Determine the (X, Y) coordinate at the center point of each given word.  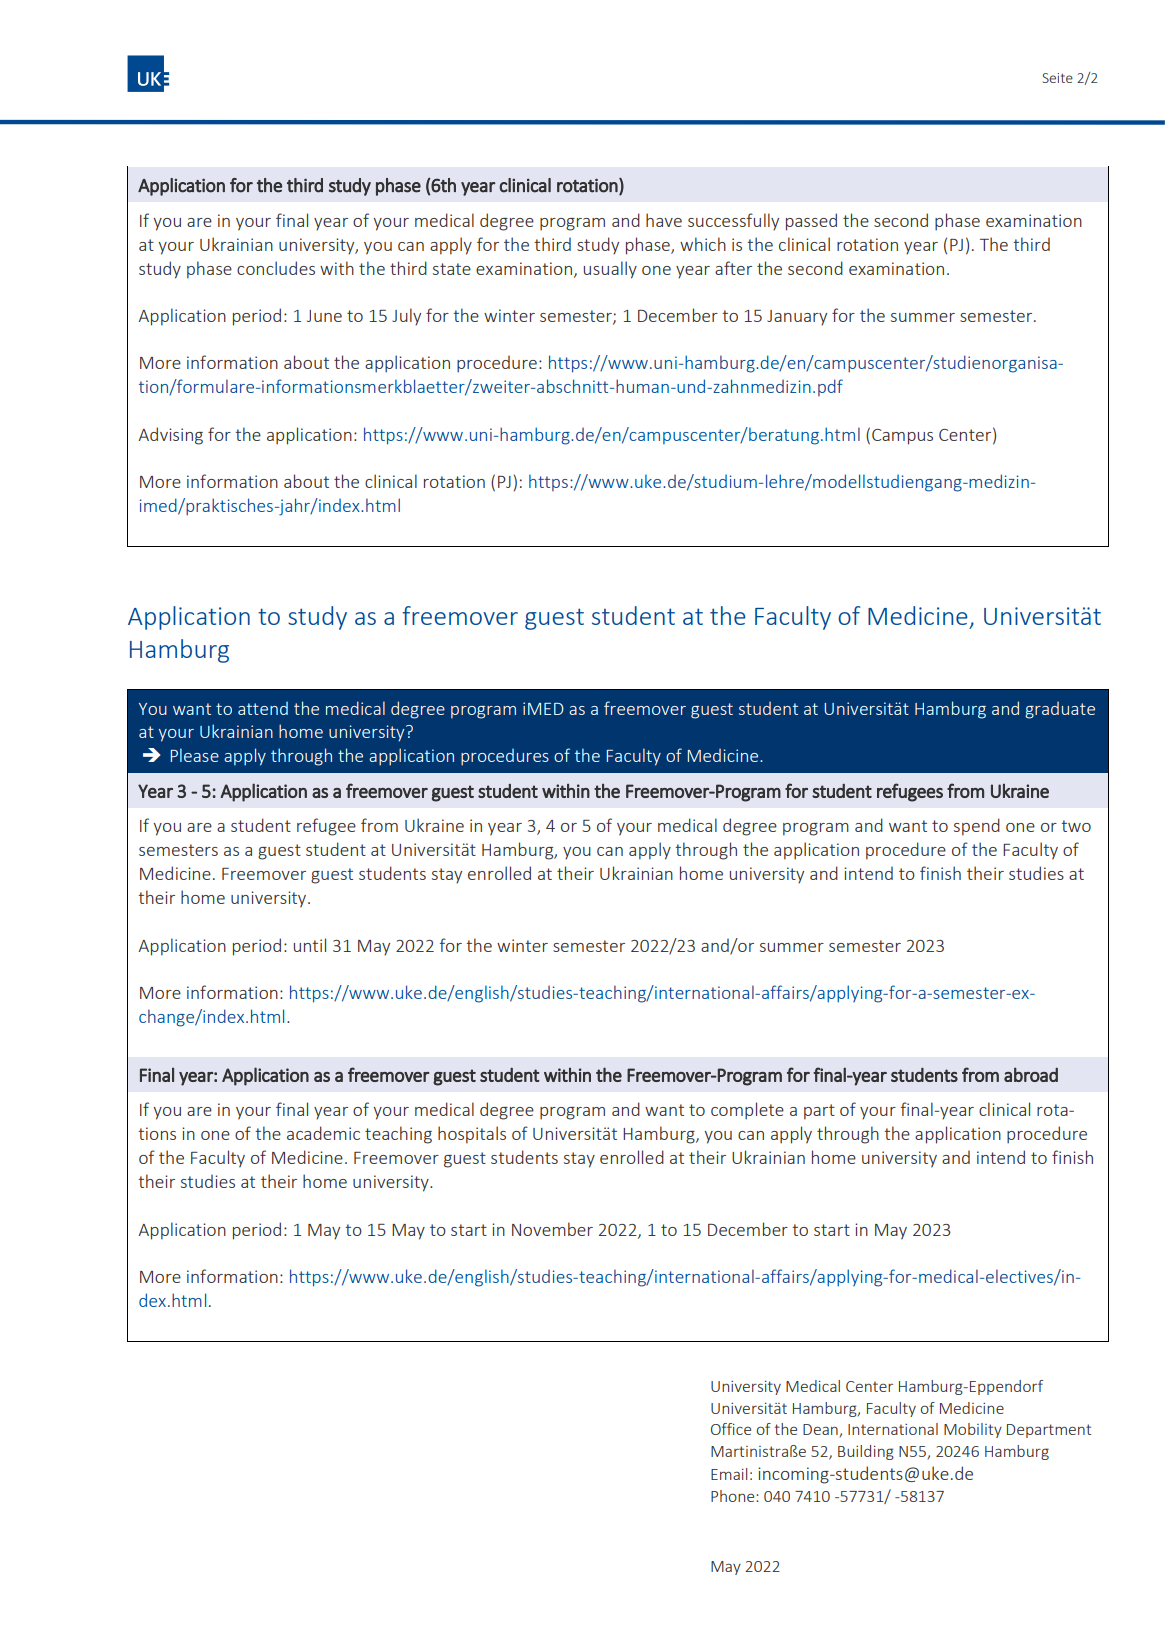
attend (263, 708)
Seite (1058, 78)
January (797, 318)
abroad (1031, 1074)
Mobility (973, 1430)
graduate (1060, 710)
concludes (276, 268)
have (664, 220)
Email (729, 1474)
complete (747, 1111)
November (552, 1229)
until (310, 945)
